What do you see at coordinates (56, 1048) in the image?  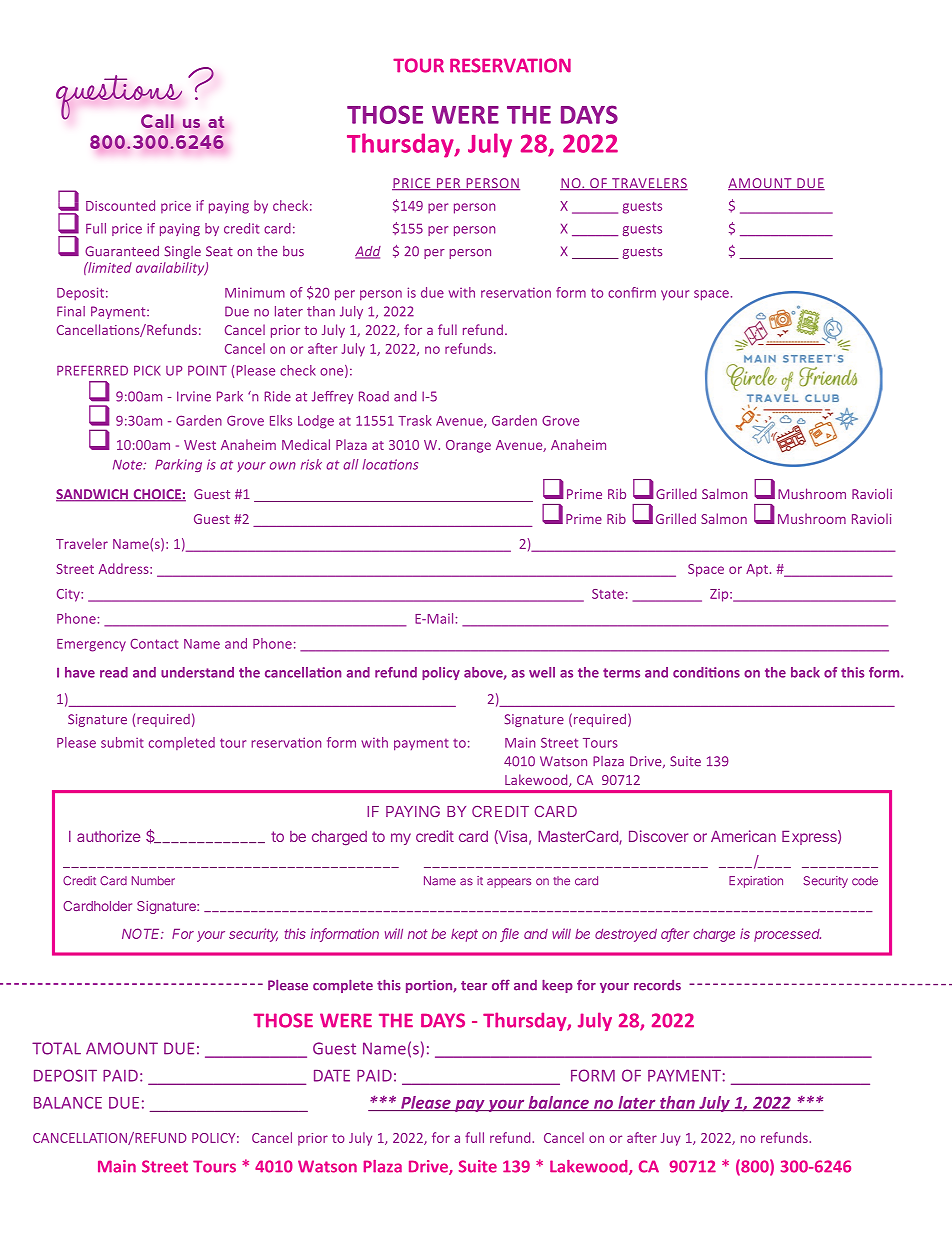 I see `TOTAL` at bounding box center [56, 1048].
